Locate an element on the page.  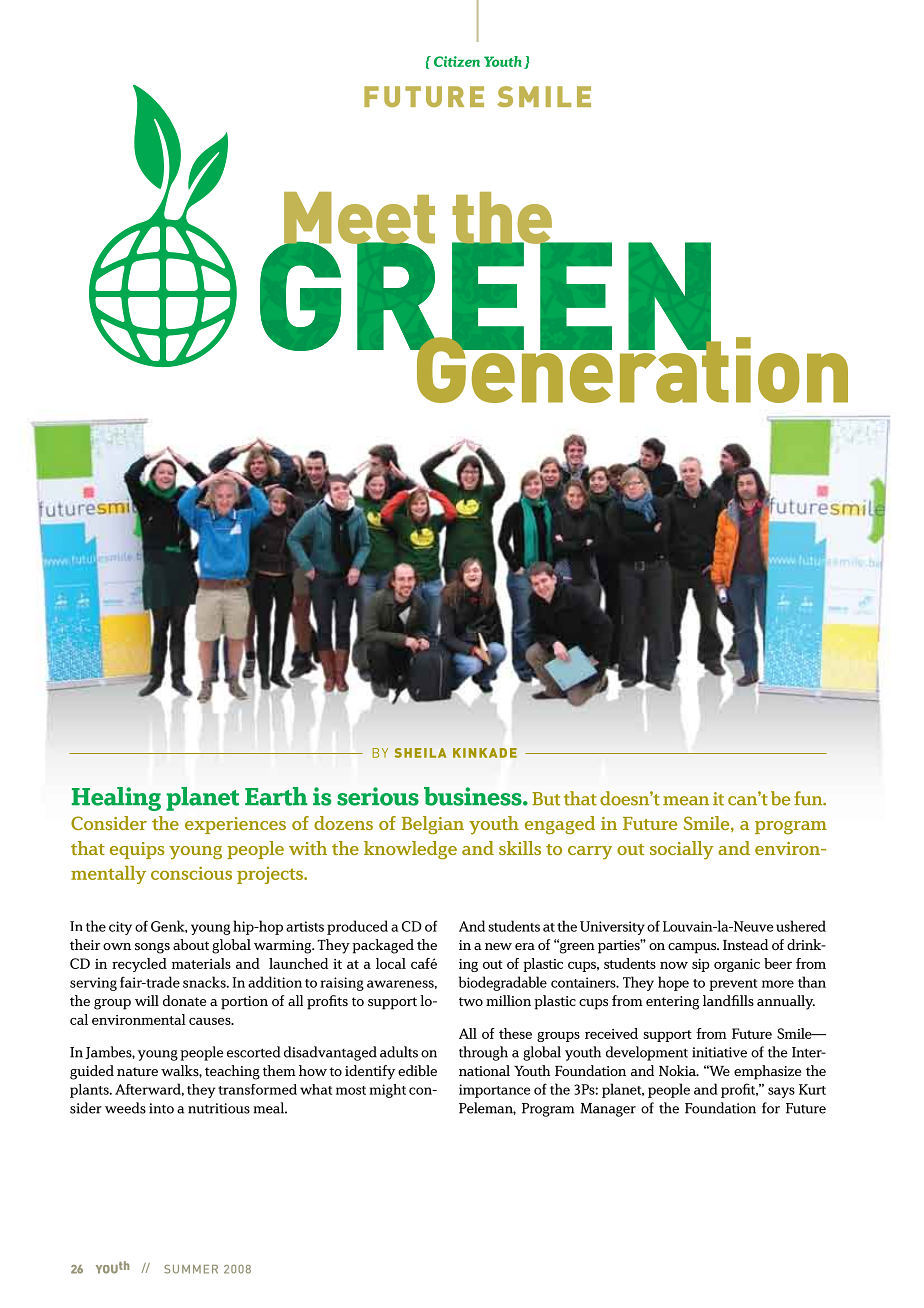
serious is located at coordinates (378, 796).
